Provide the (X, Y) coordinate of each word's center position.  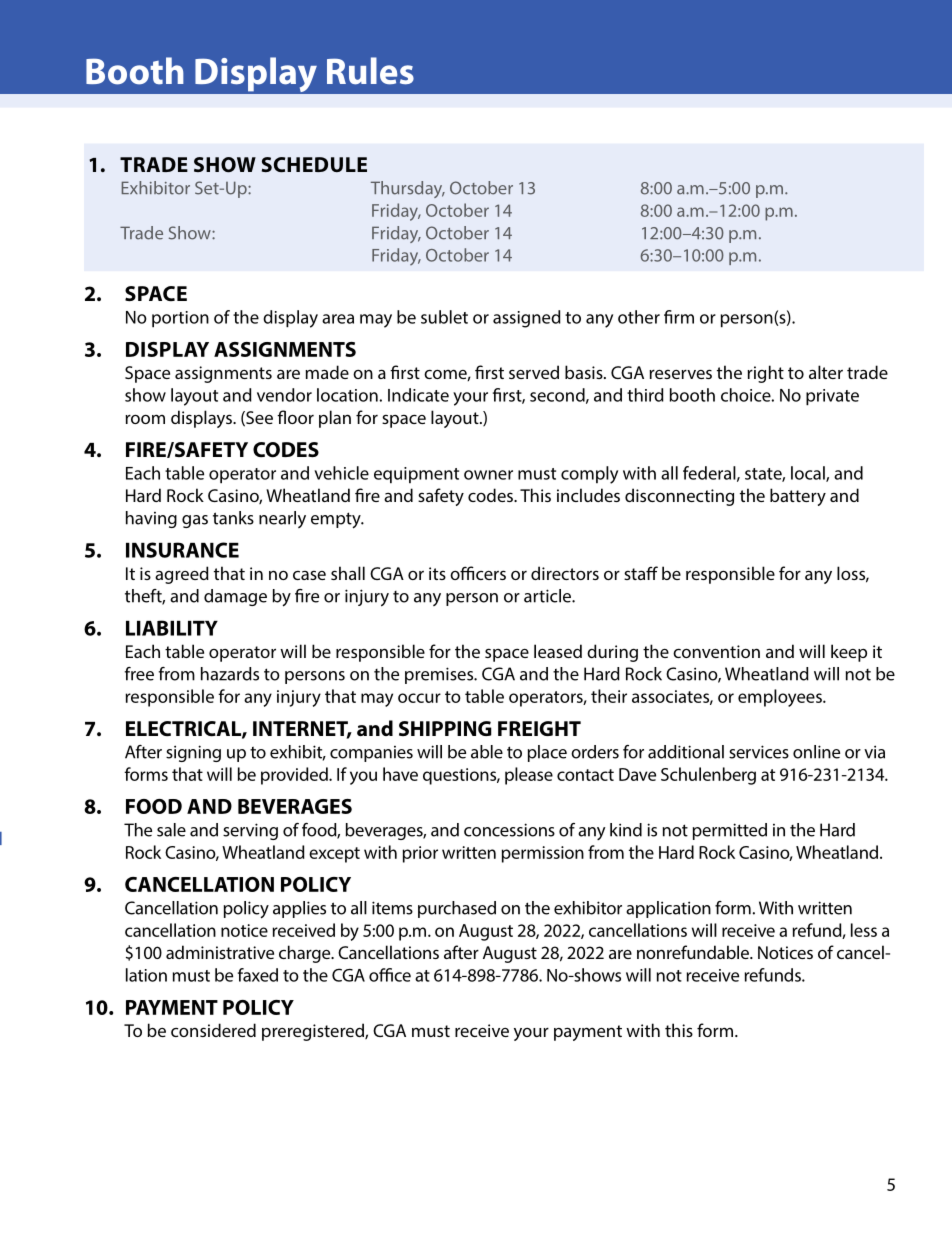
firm (679, 317)
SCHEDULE (314, 164)
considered (213, 1030)
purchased (457, 909)
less (864, 930)
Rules (370, 71)
